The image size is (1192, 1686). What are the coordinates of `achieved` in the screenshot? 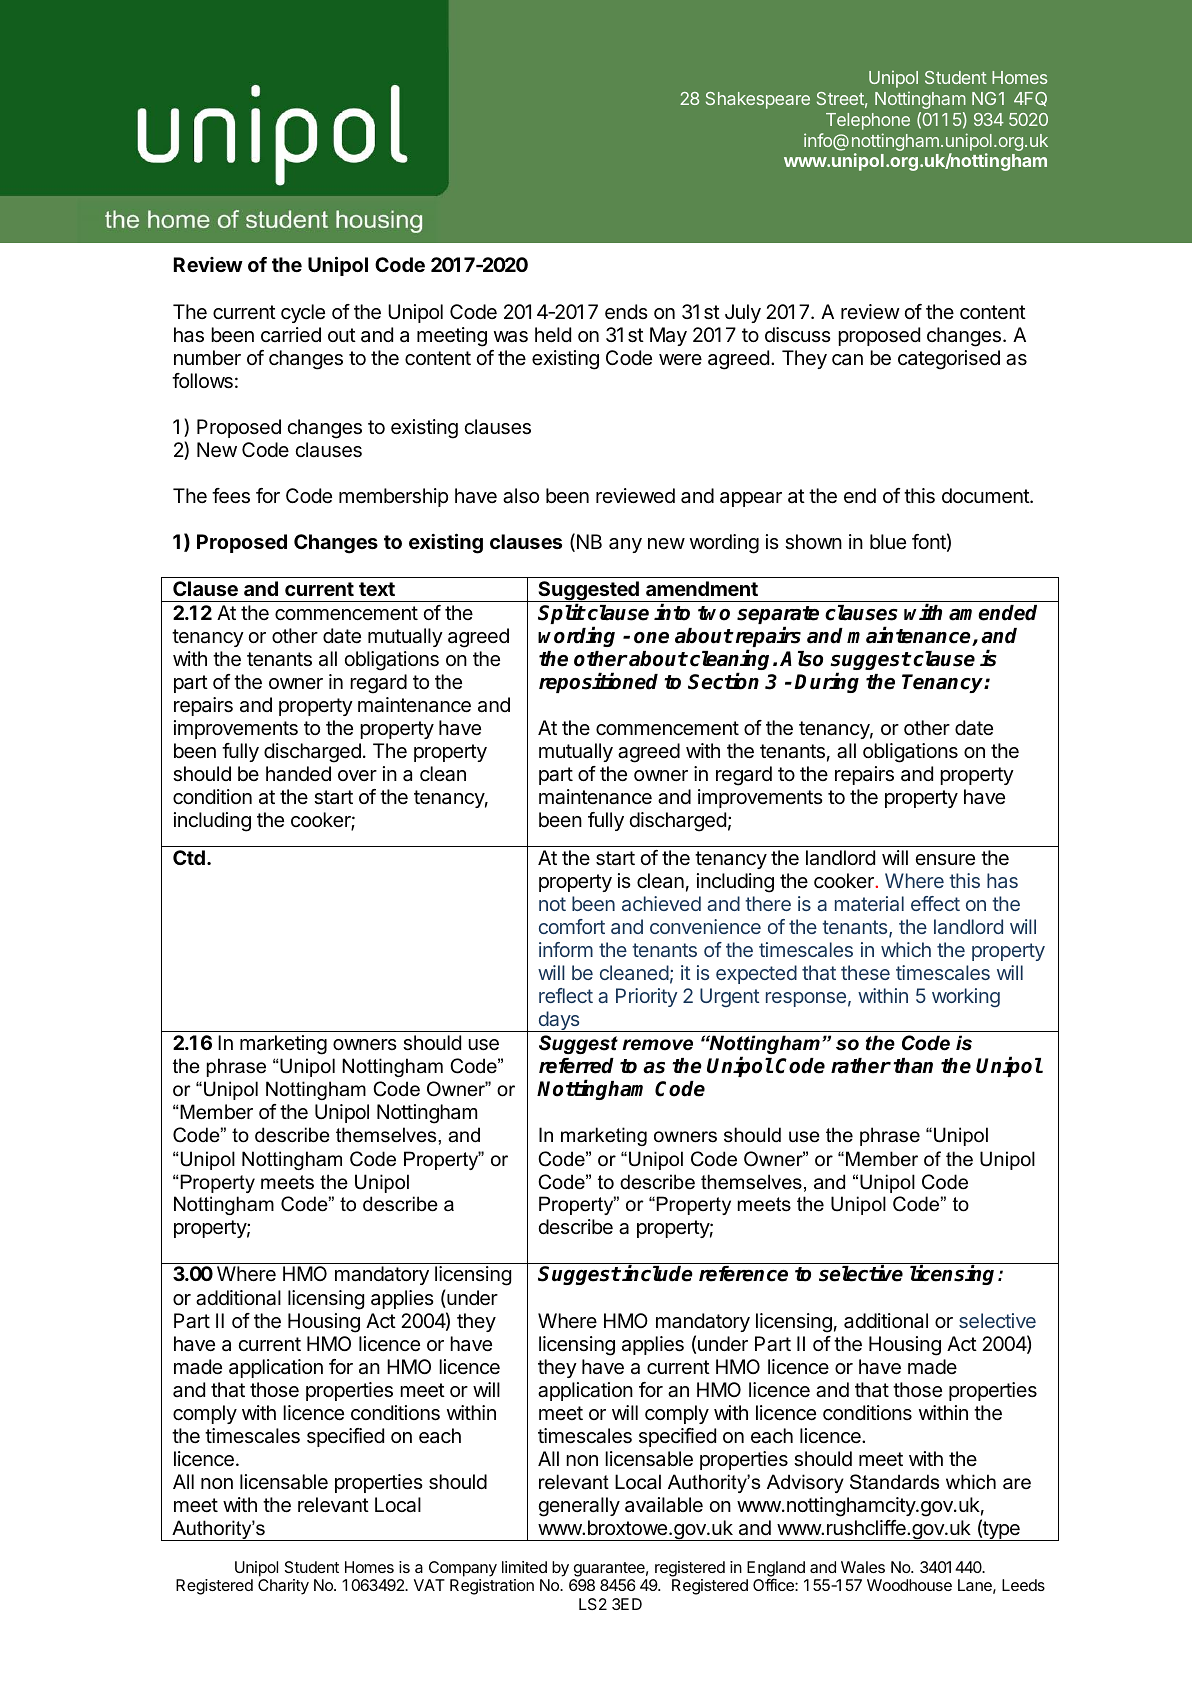 It's located at (661, 903).
